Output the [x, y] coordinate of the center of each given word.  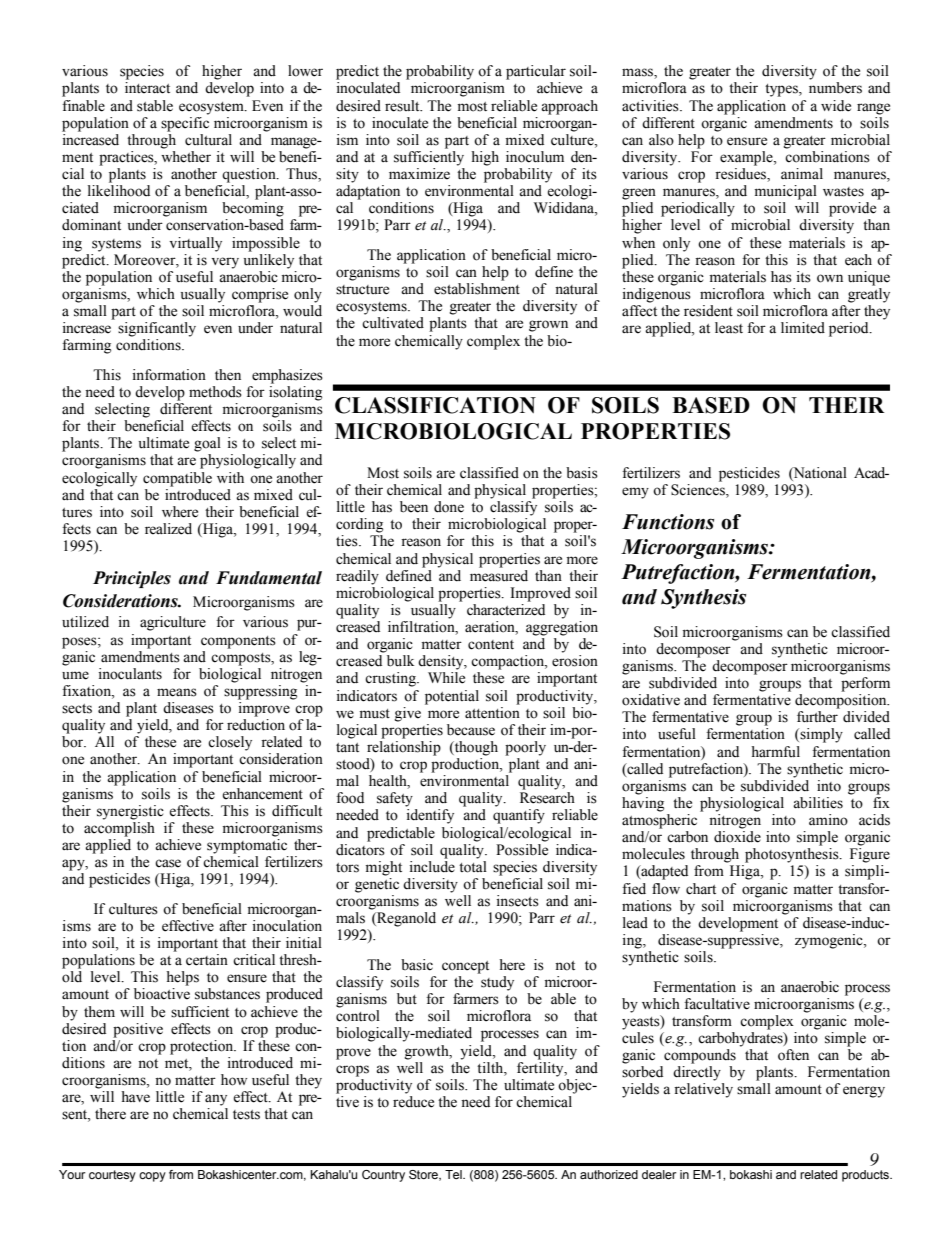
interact [147, 88]
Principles [132, 579]
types [782, 90]
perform [865, 684]
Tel [454, 1174]
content [491, 645]
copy [152, 1177]
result [403, 106]
